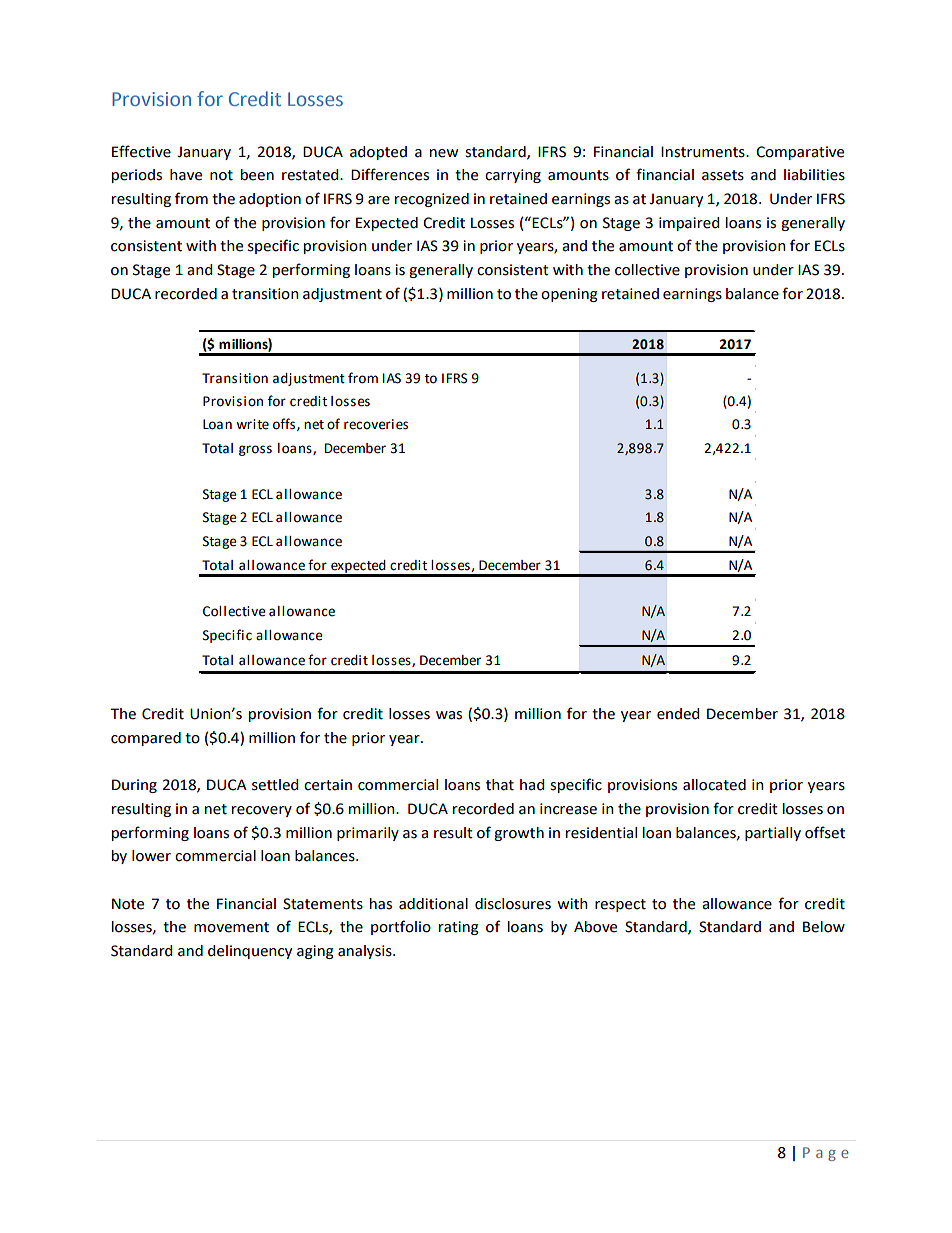 Image resolution: width=952 pixels, height=1233 pixels. What do you see at coordinates (262, 811) in the screenshot?
I see `recovery` at bounding box center [262, 811].
